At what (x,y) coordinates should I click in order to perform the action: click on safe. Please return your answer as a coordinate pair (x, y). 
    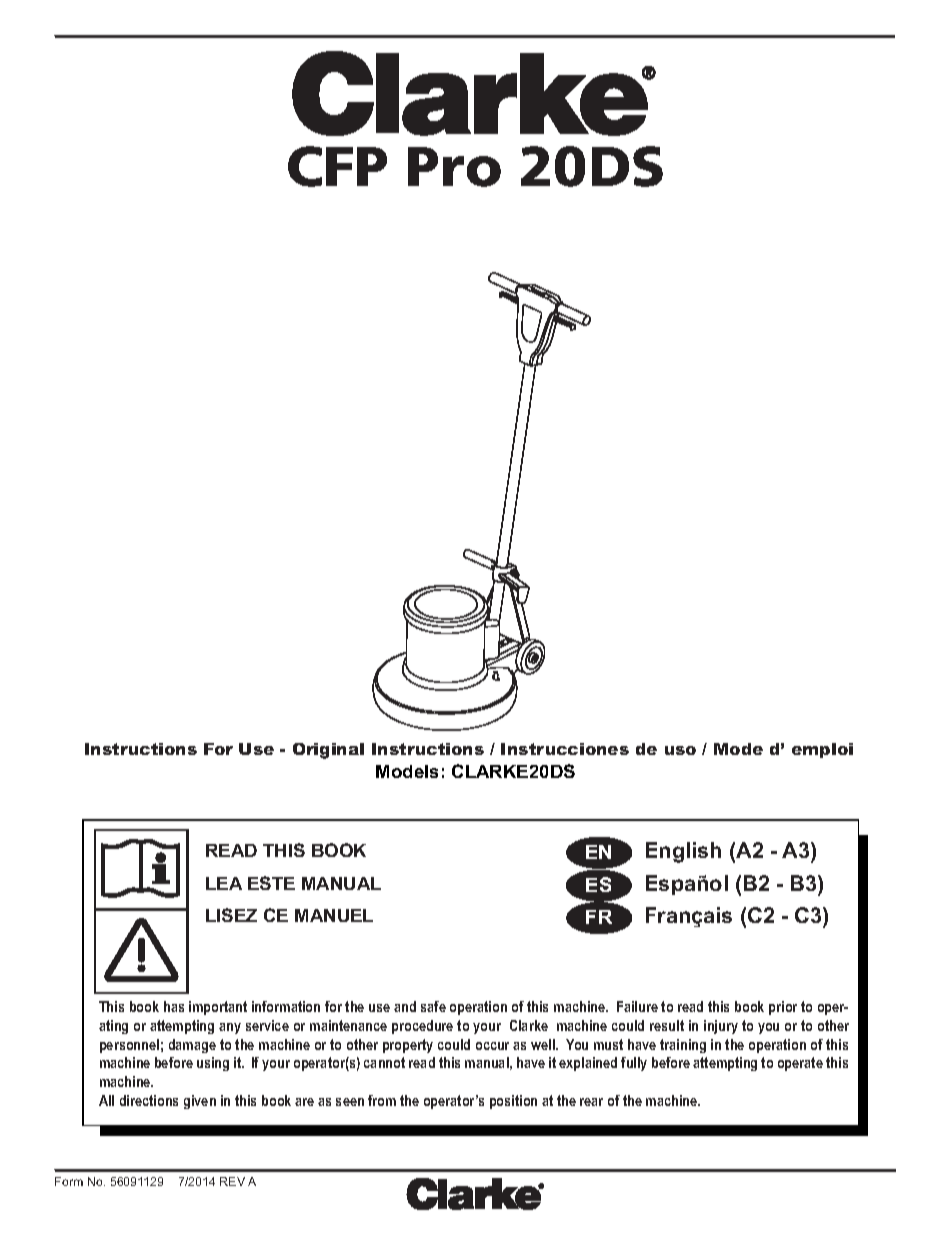
    Looking at the image, I should click on (433, 1006).
